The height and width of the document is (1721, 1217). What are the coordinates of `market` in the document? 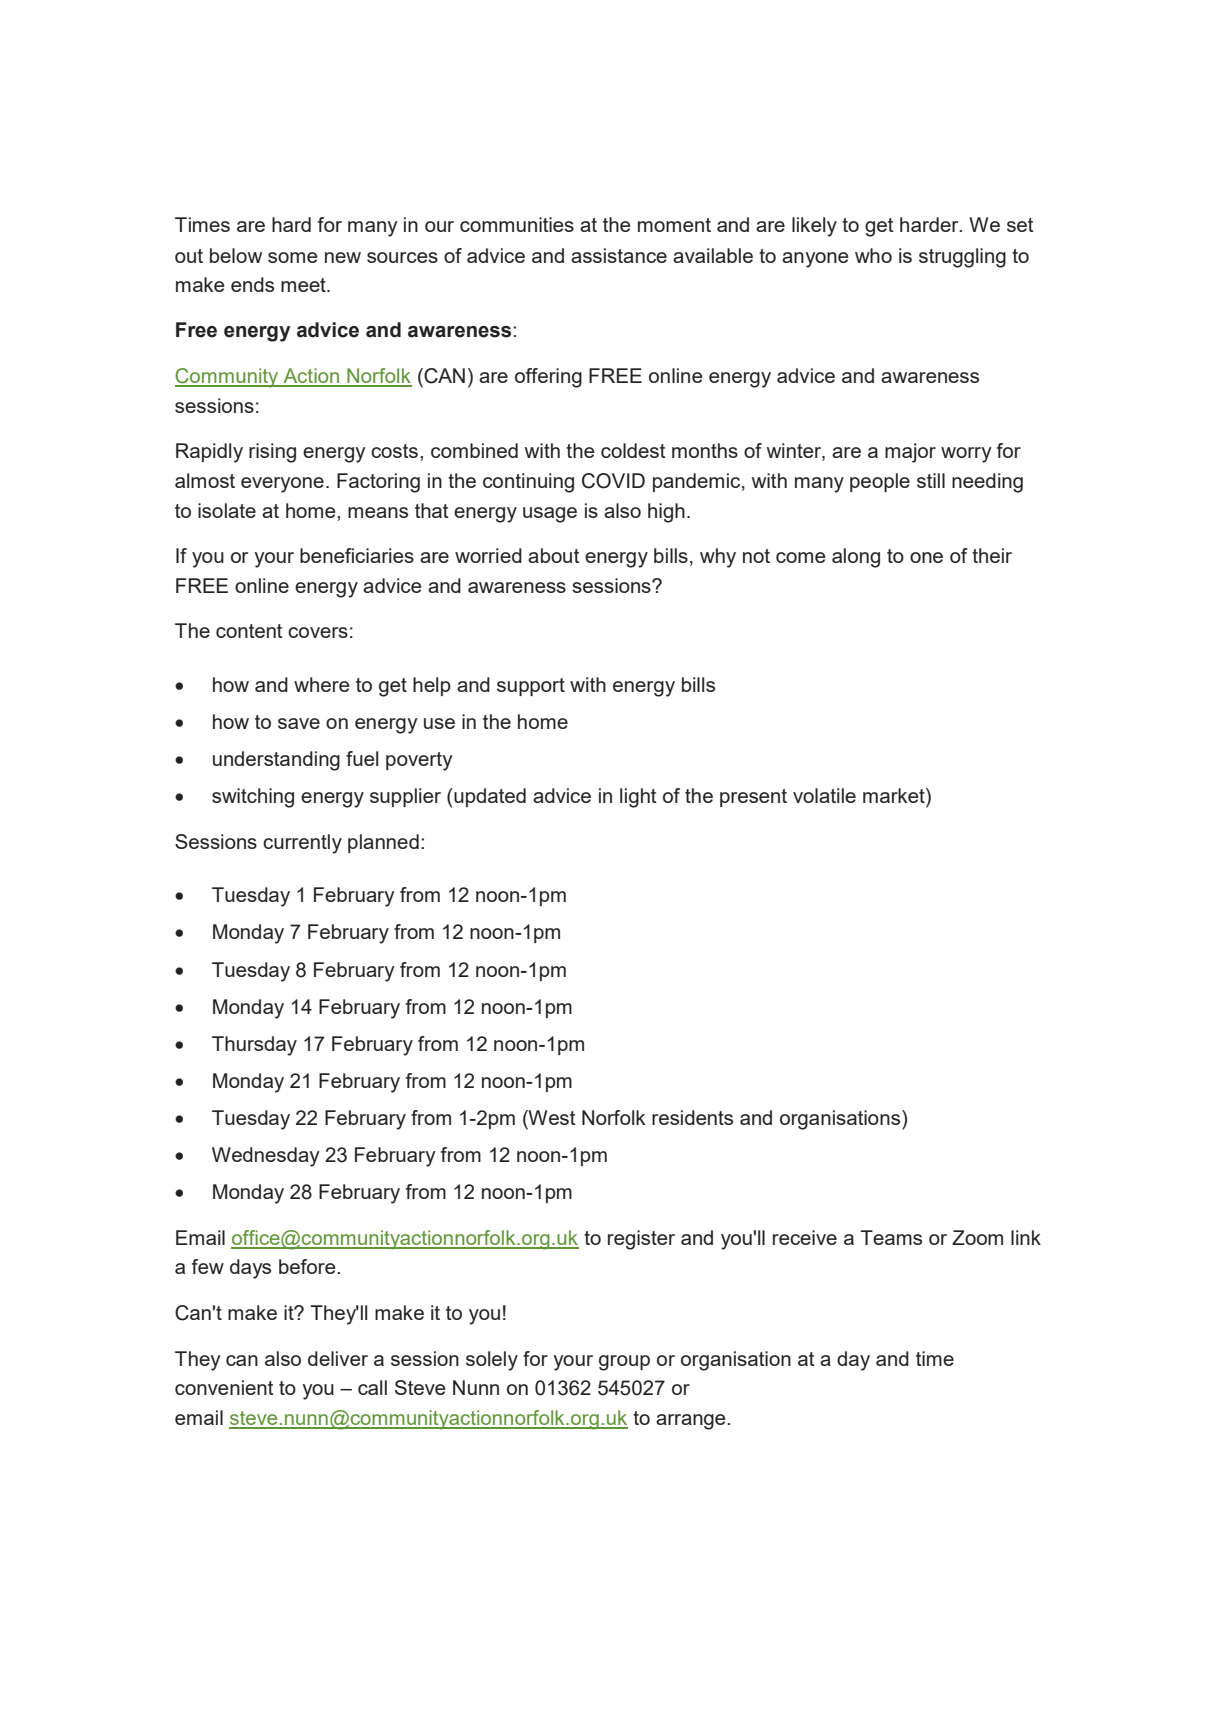 It's located at (895, 795).
